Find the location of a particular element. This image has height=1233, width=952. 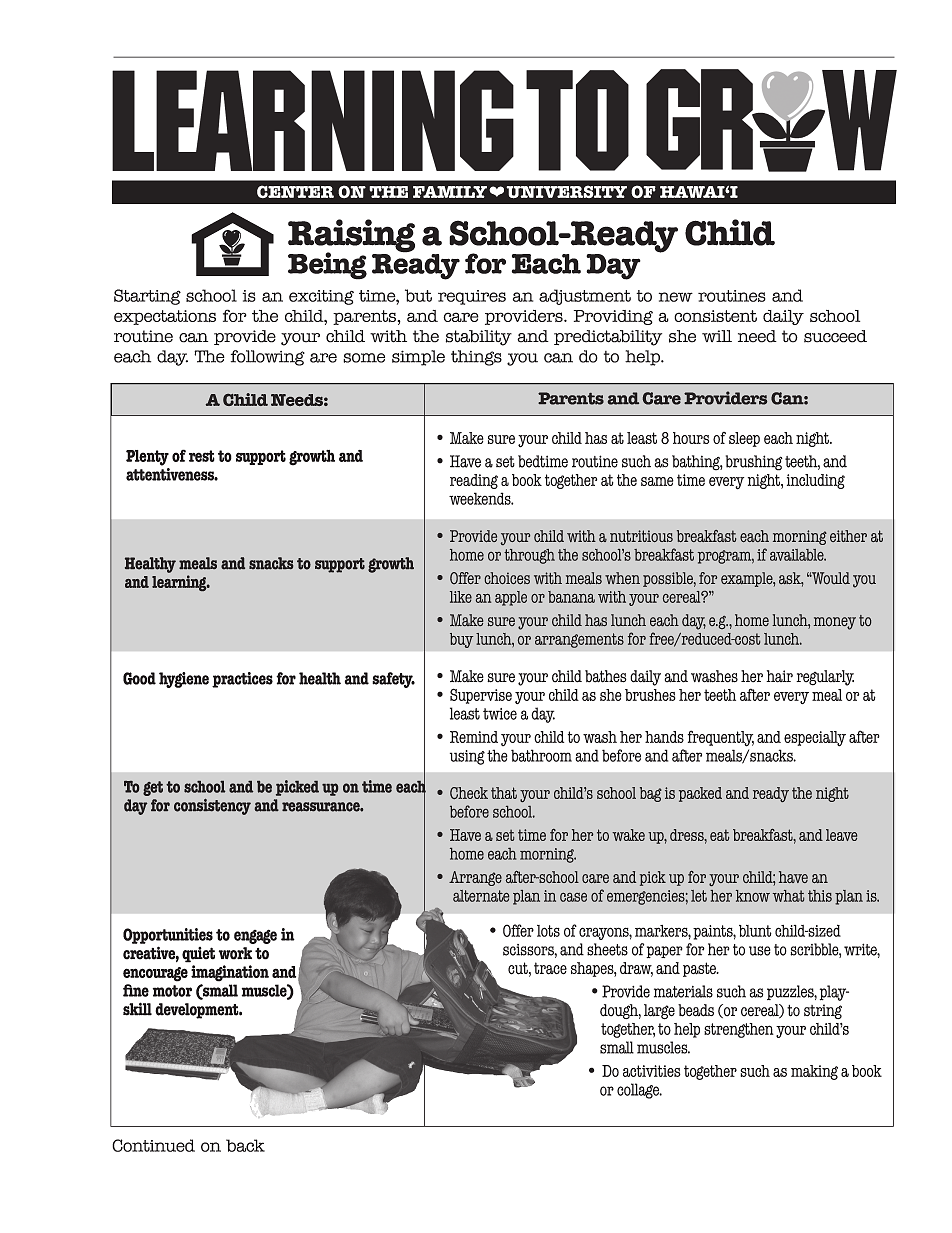

sleep is located at coordinates (744, 439).
